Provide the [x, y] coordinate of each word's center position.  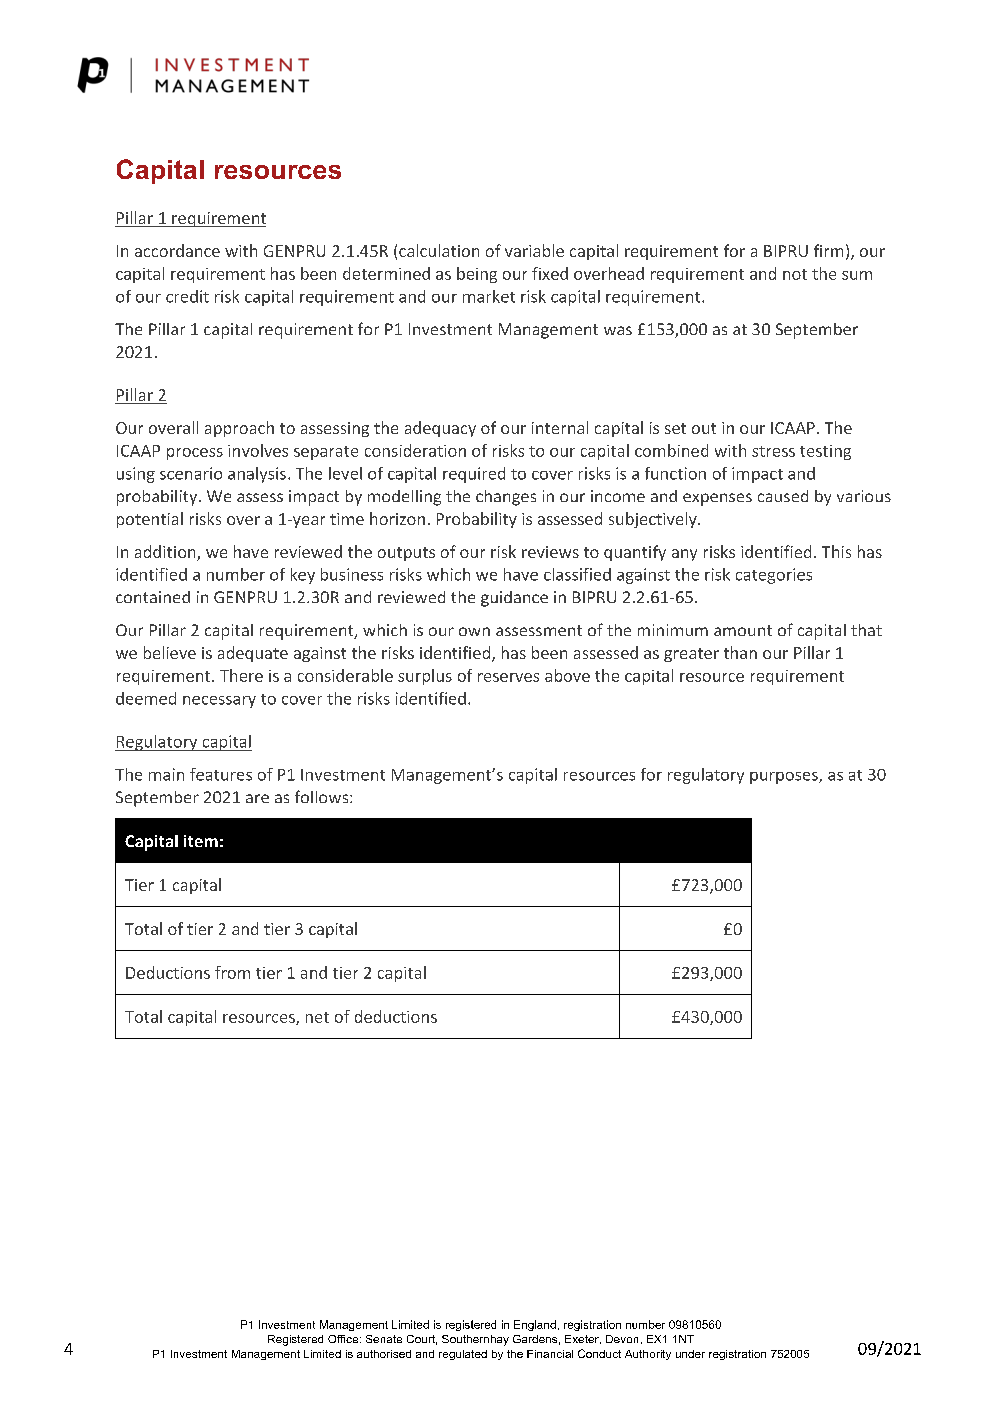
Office [344, 1339]
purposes [785, 778]
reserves [508, 677]
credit [187, 296]
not [795, 274]
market [489, 296]
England [535, 1325]
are [257, 798]
